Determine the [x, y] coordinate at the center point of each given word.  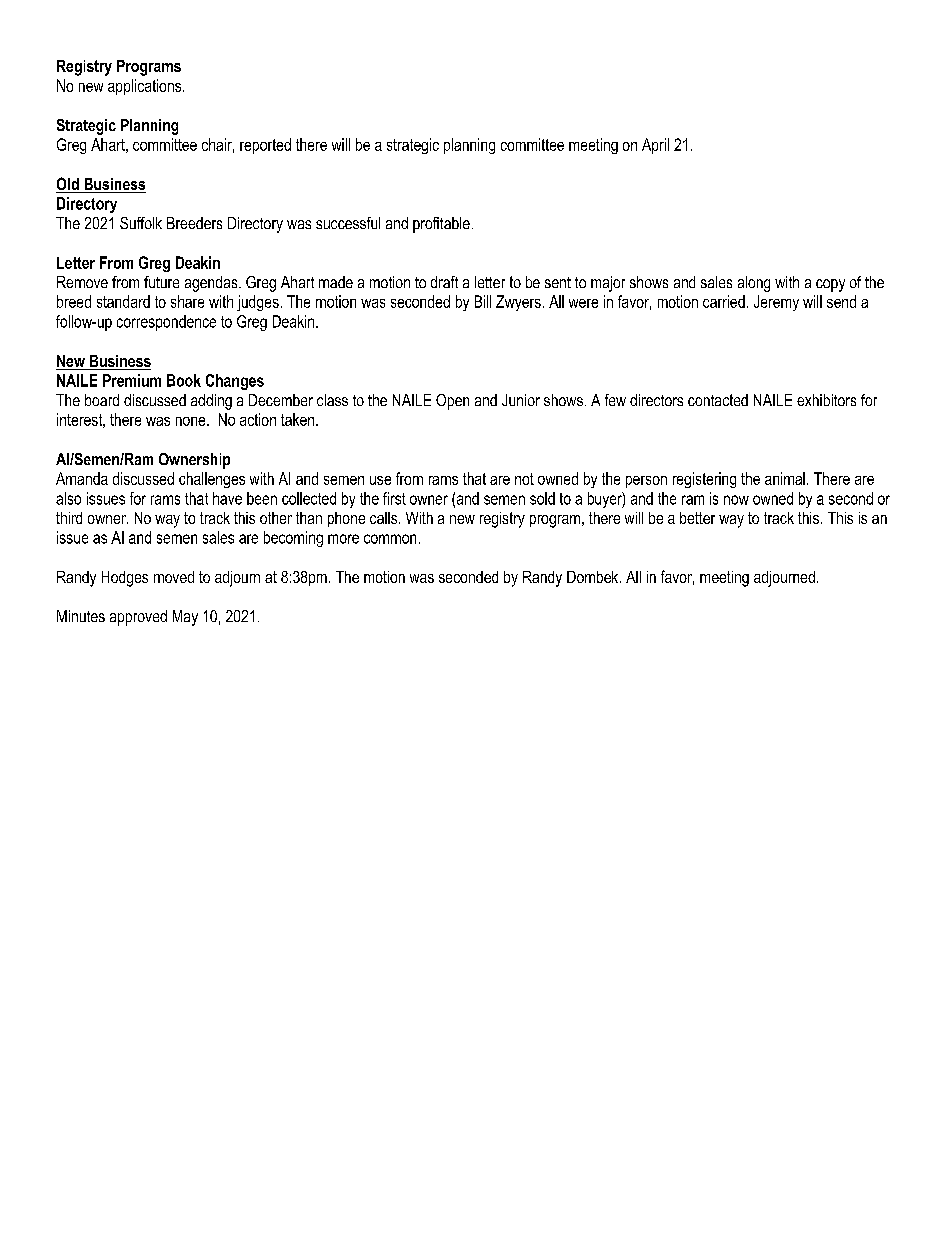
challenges [212, 480]
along [754, 284]
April [655, 146]
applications [146, 87]
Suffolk [141, 223]
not [524, 479]
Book [184, 380]
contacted [718, 400]
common [390, 539]
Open [452, 402]
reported [265, 146]
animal [785, 478]
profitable [441, 225]
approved [138, 618]
